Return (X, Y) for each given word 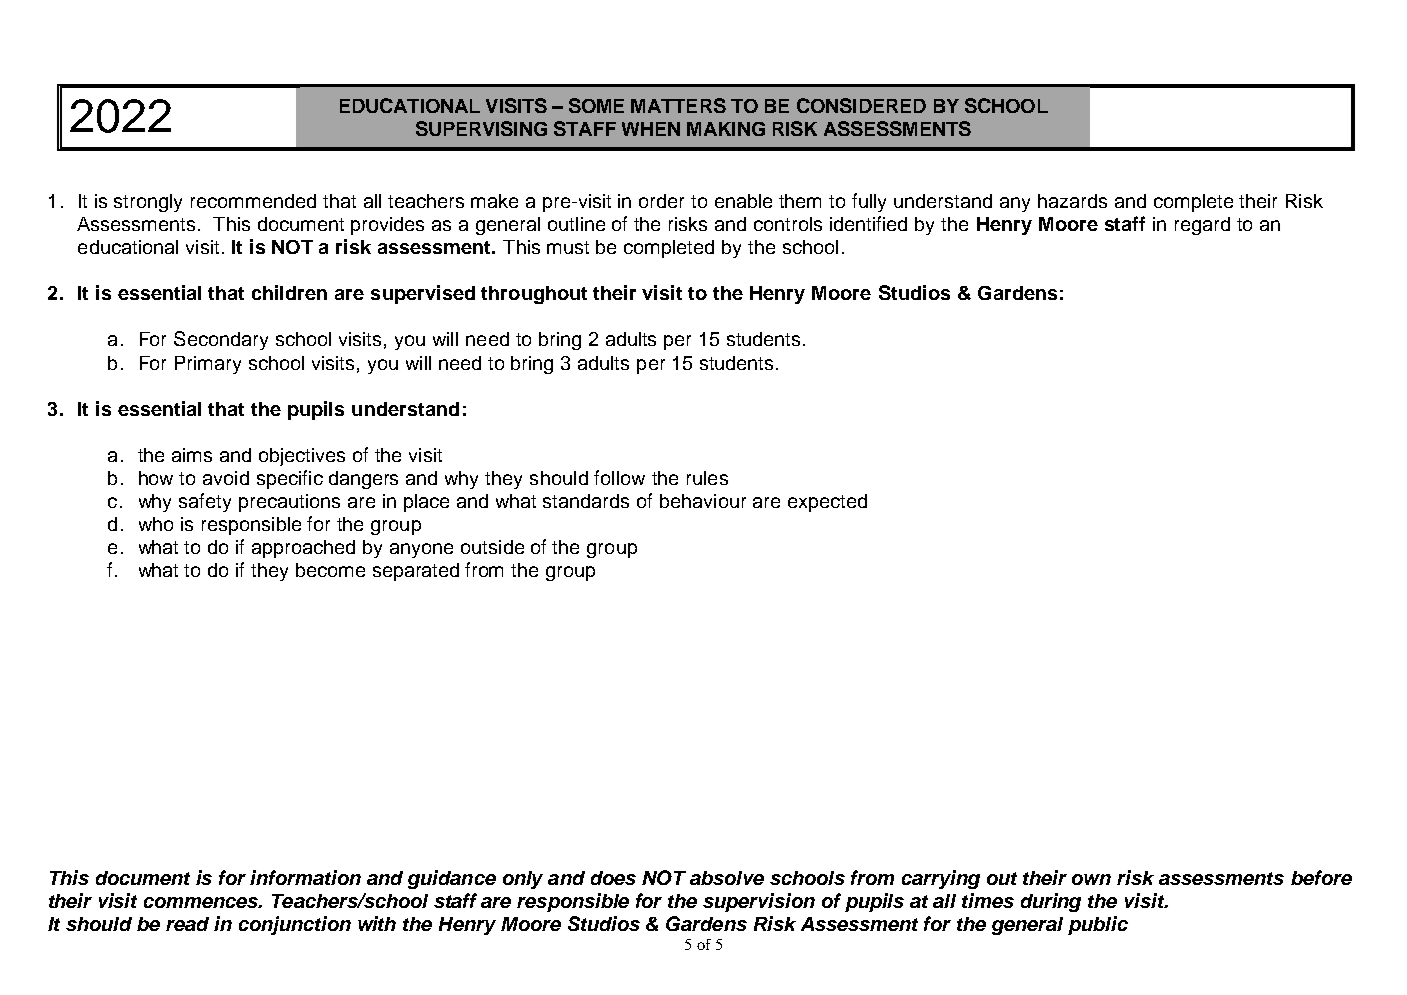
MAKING (726, 129)
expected (827, 503)
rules (707, 478)
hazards (1072, 201)
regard (1202, 226)
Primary (208, 365)
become (330, 570)
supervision (759, 902)
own (1091, 879)
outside (492, 547)
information (305, 877)
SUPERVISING (481, 128)
